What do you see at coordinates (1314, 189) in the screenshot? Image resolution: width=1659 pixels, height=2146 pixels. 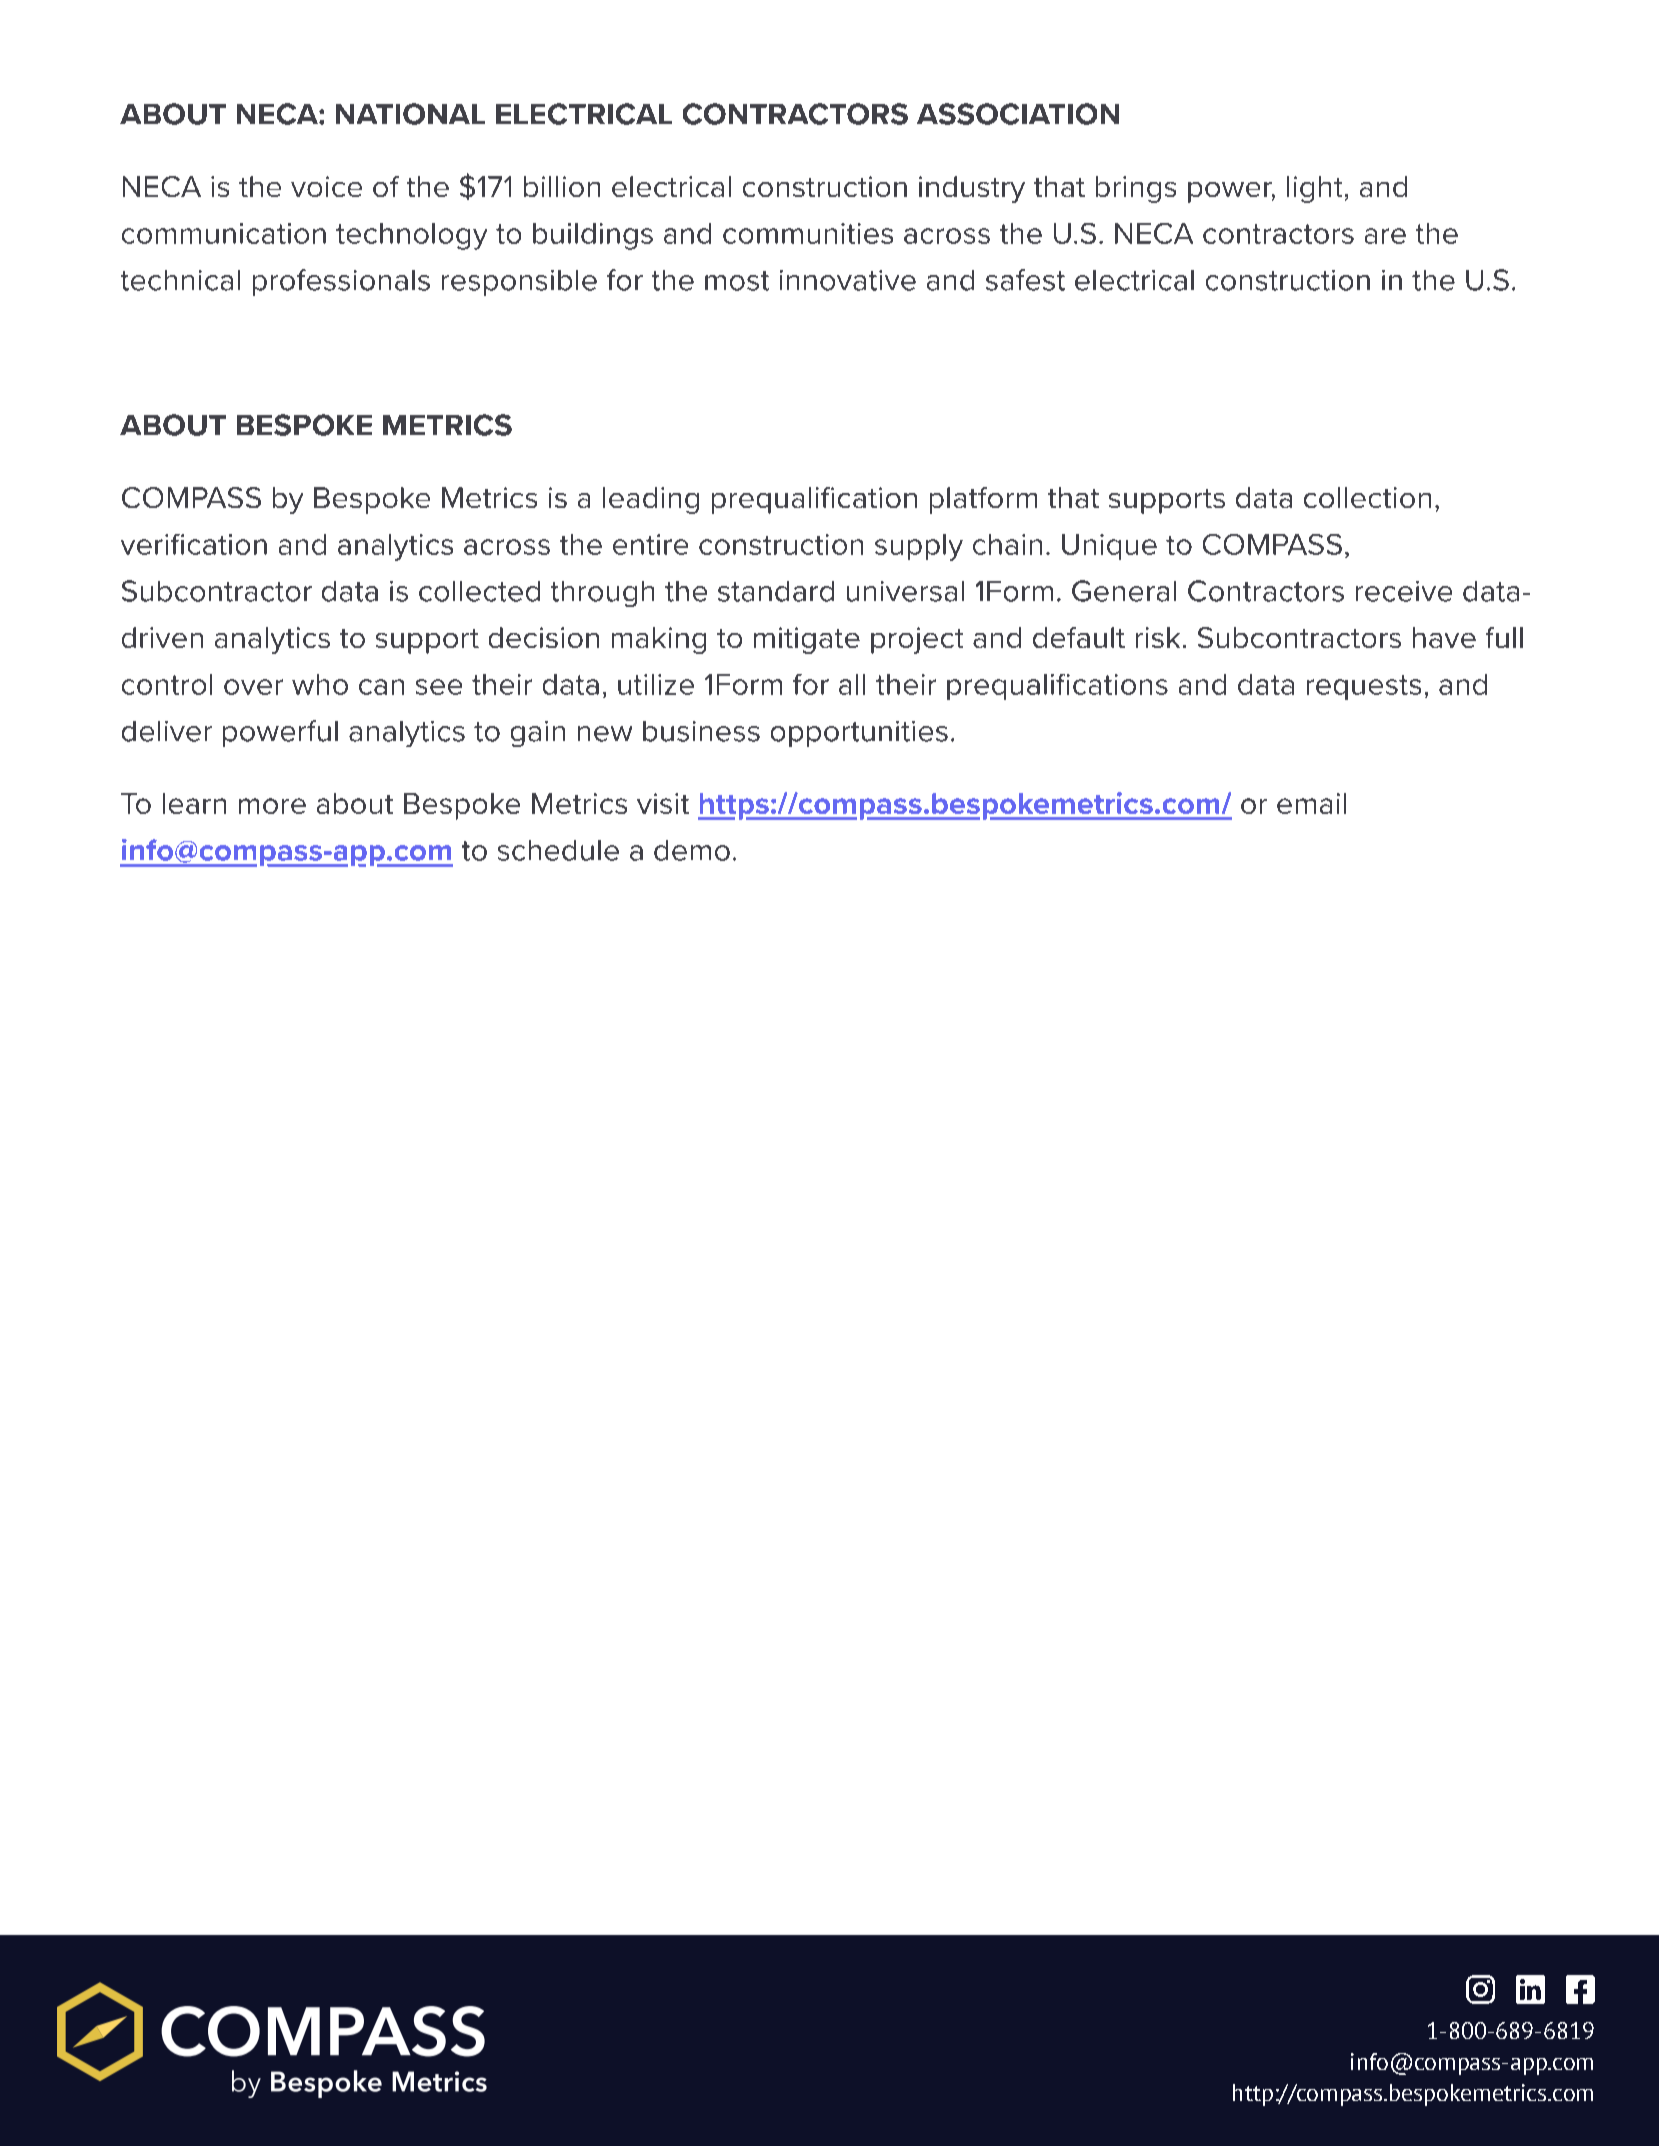 I see `light` at bounding box center [1314, 189].
